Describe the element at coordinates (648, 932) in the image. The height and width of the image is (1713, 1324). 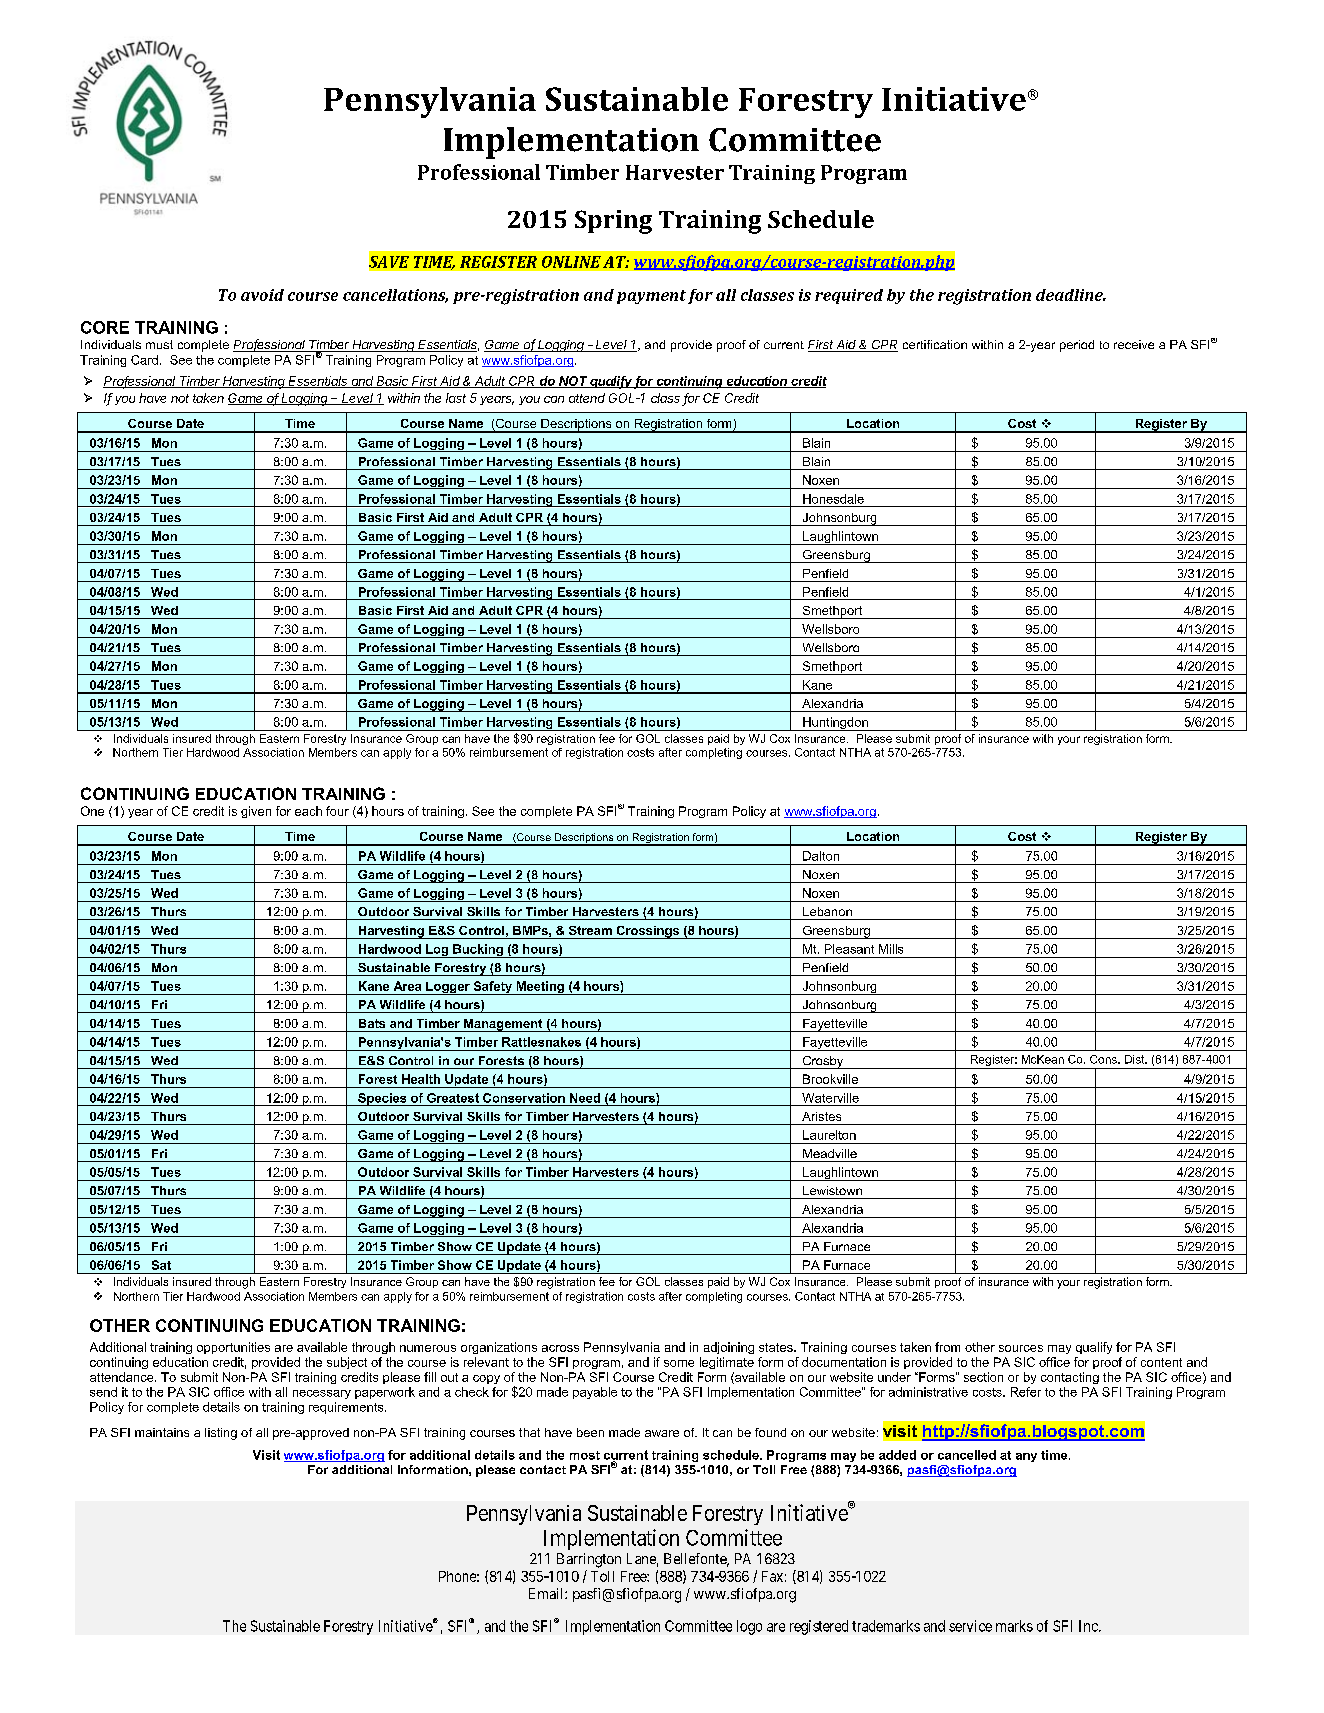
I see `Crossings` at that location.
